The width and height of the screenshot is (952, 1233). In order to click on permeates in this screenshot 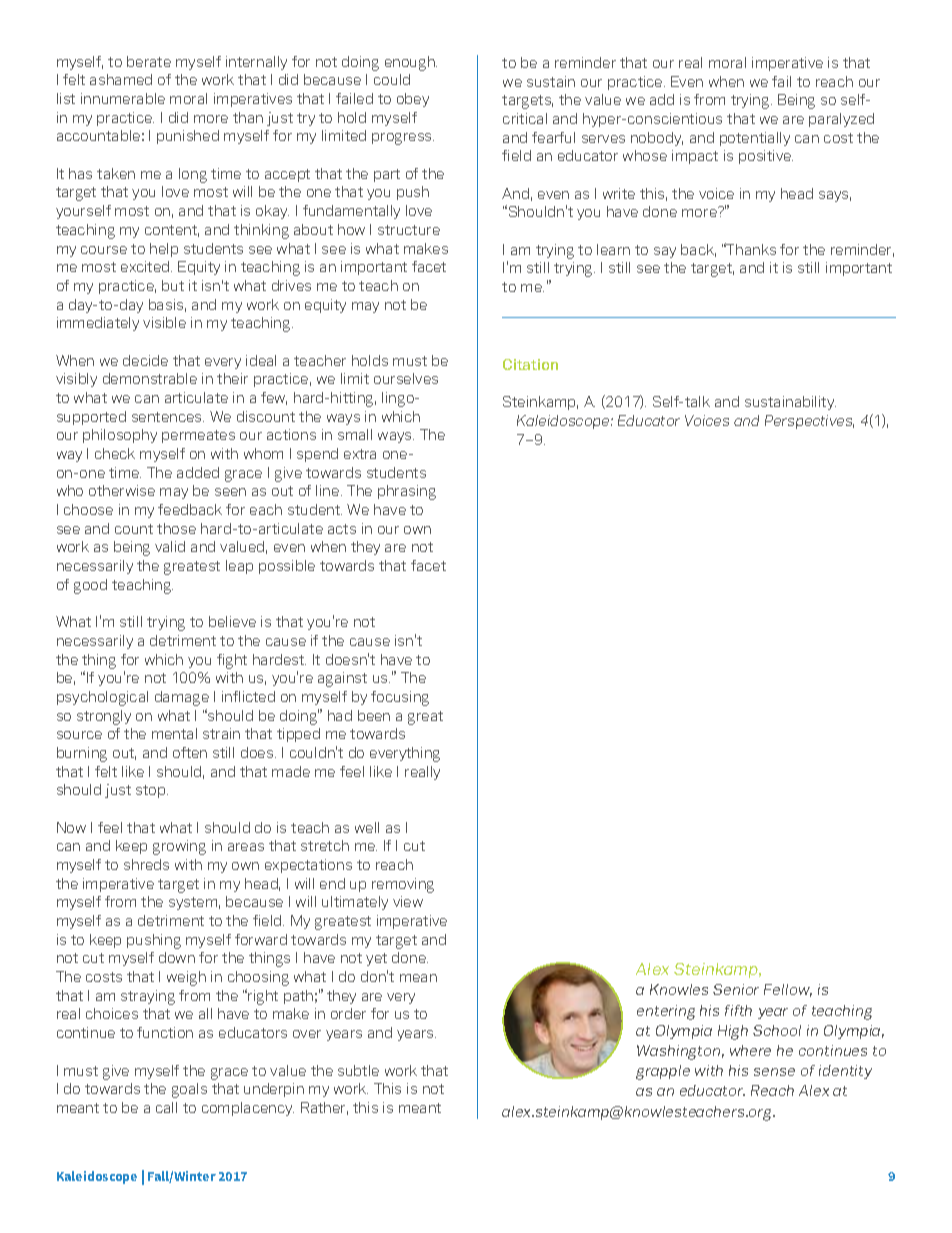, I will do `click(198, 436)`.
